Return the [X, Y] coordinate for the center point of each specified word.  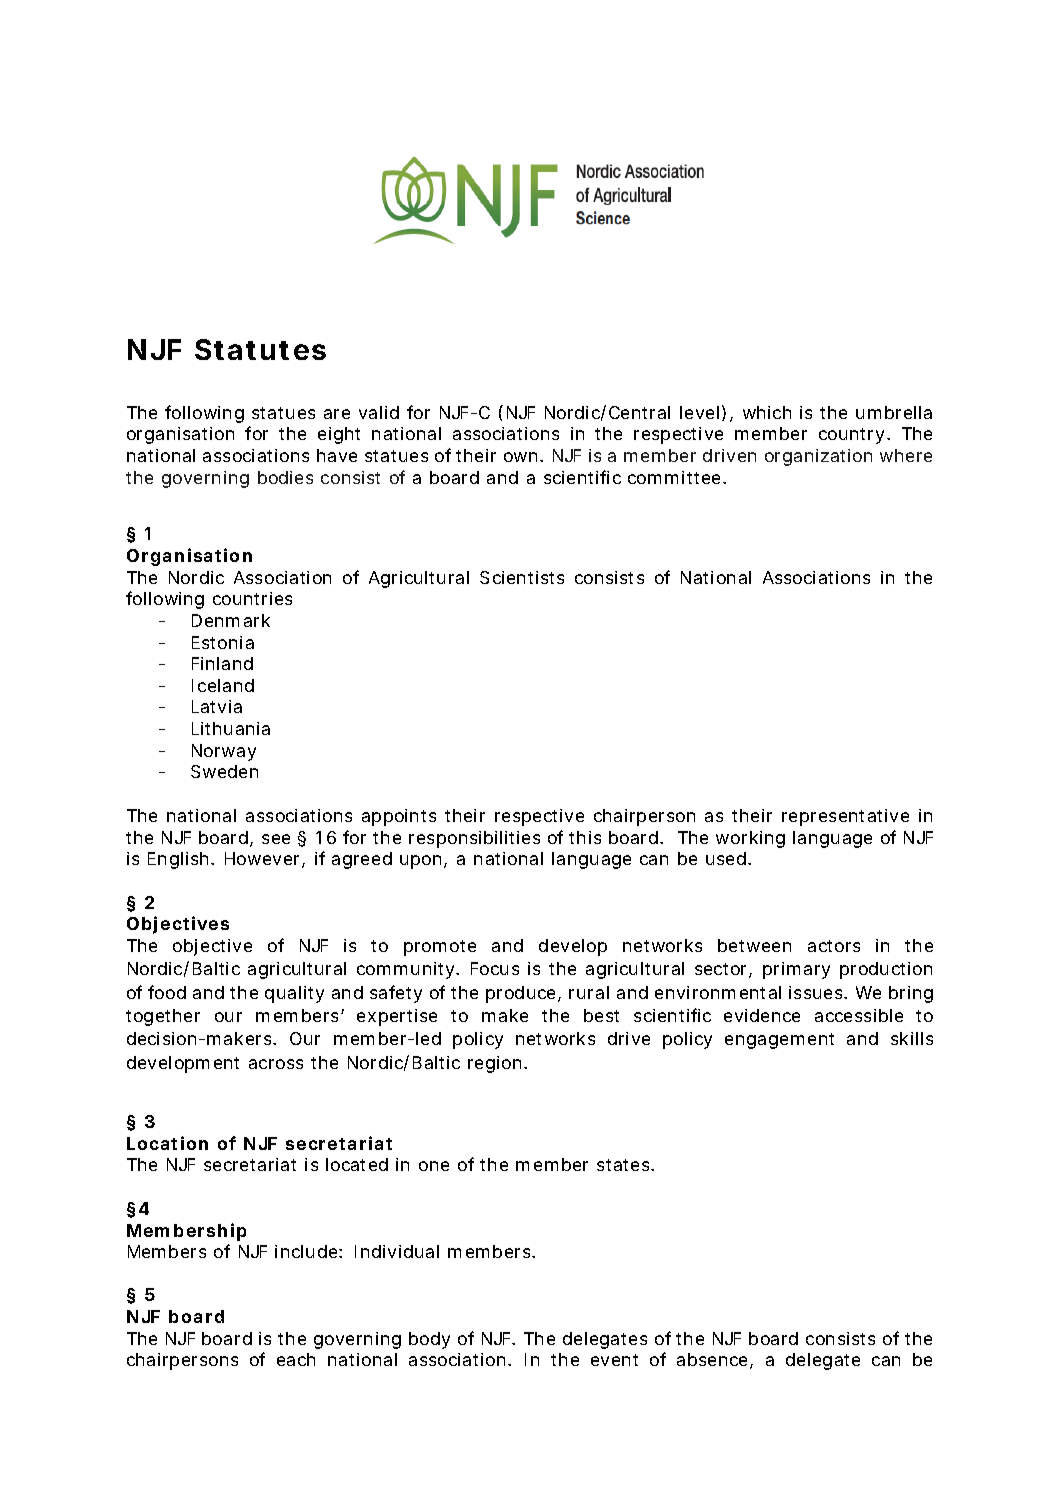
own [523, 457]
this [585, 837]
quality [294, 994]
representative [845, 817]
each [296, 1359]
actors [834, 946]
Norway [224, 752]
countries [252, 598]
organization [818, 457]
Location [167, 1143]
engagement [779, 1041]
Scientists [522, 577]
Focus [495, 968]
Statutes [260, 349]
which [767, 412]
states [625, 1165]
